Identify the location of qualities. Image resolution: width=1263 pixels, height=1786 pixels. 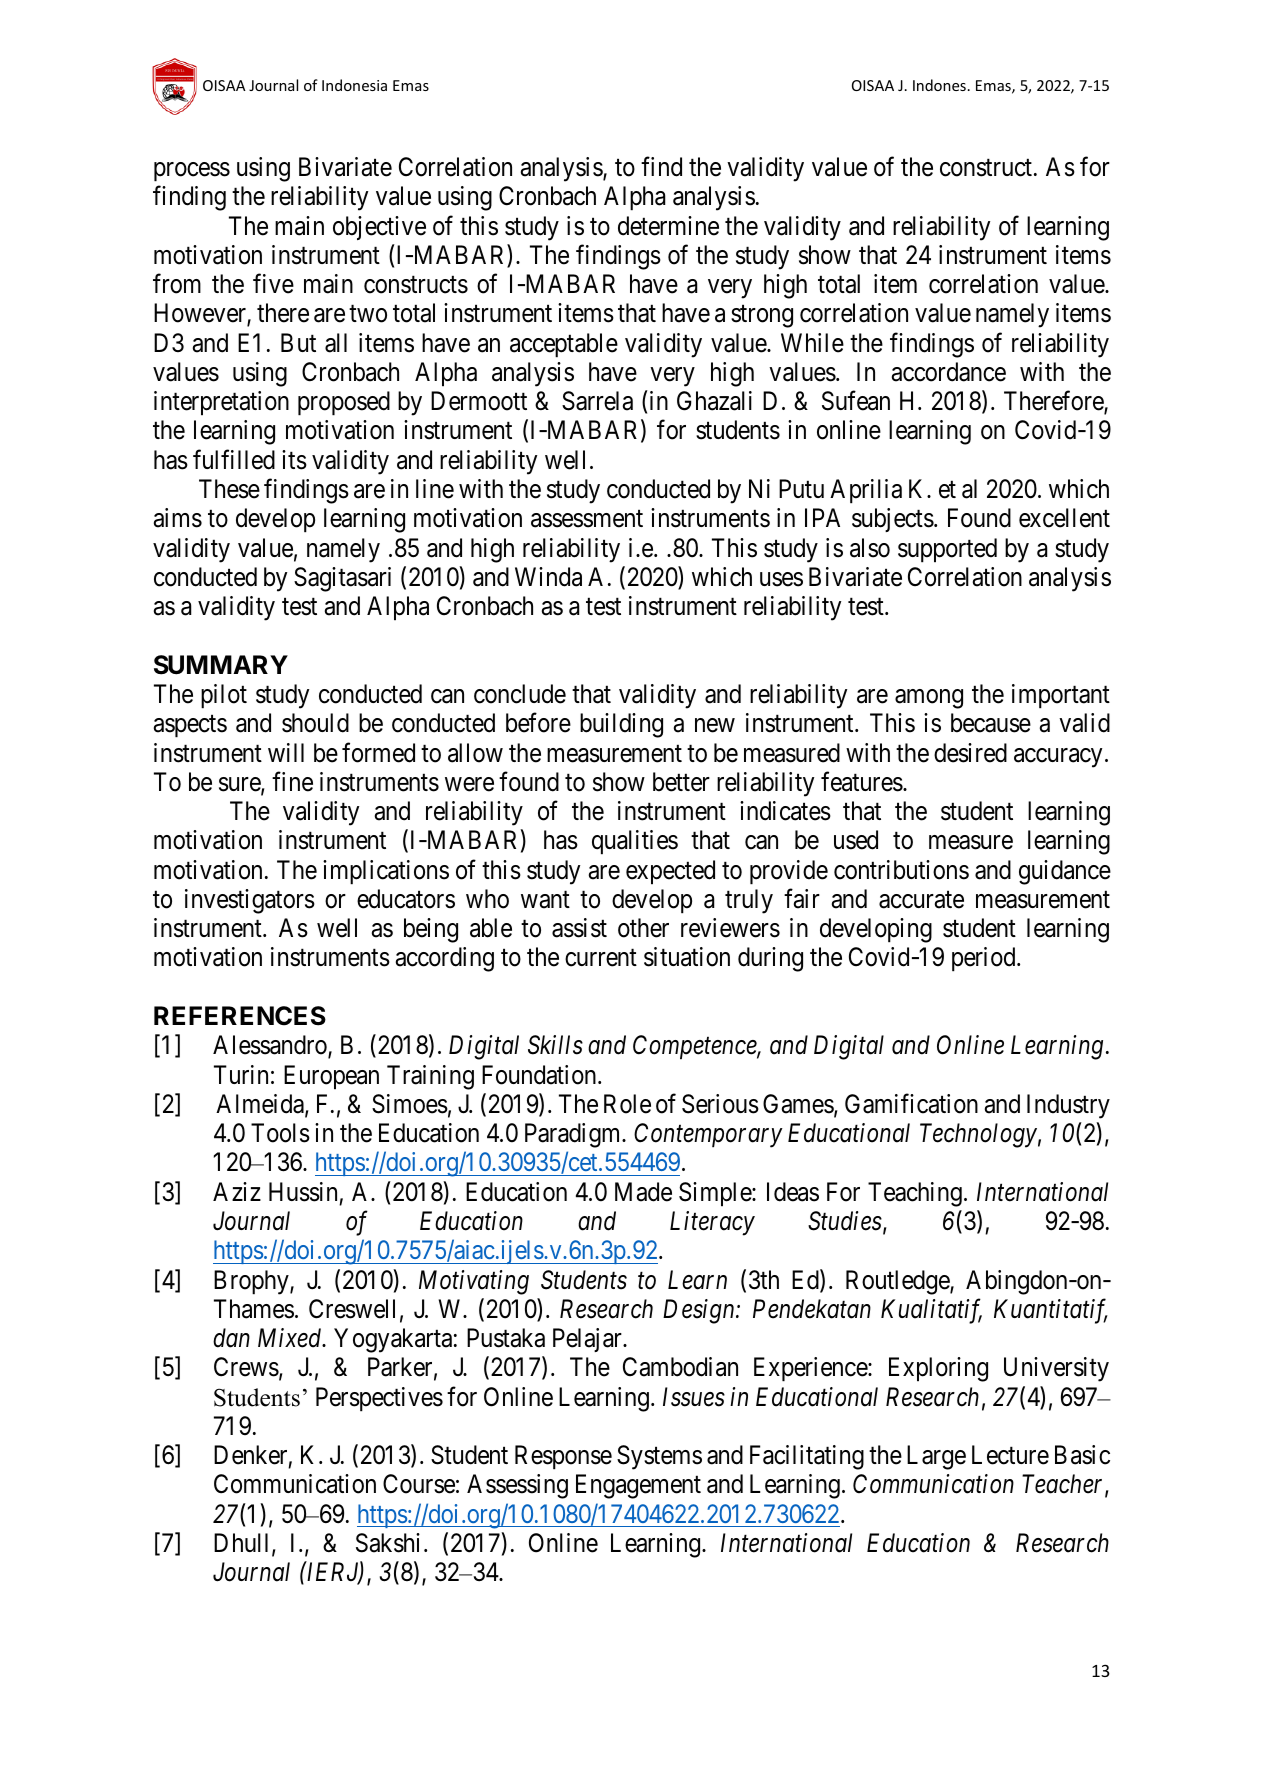
(635, 842).
